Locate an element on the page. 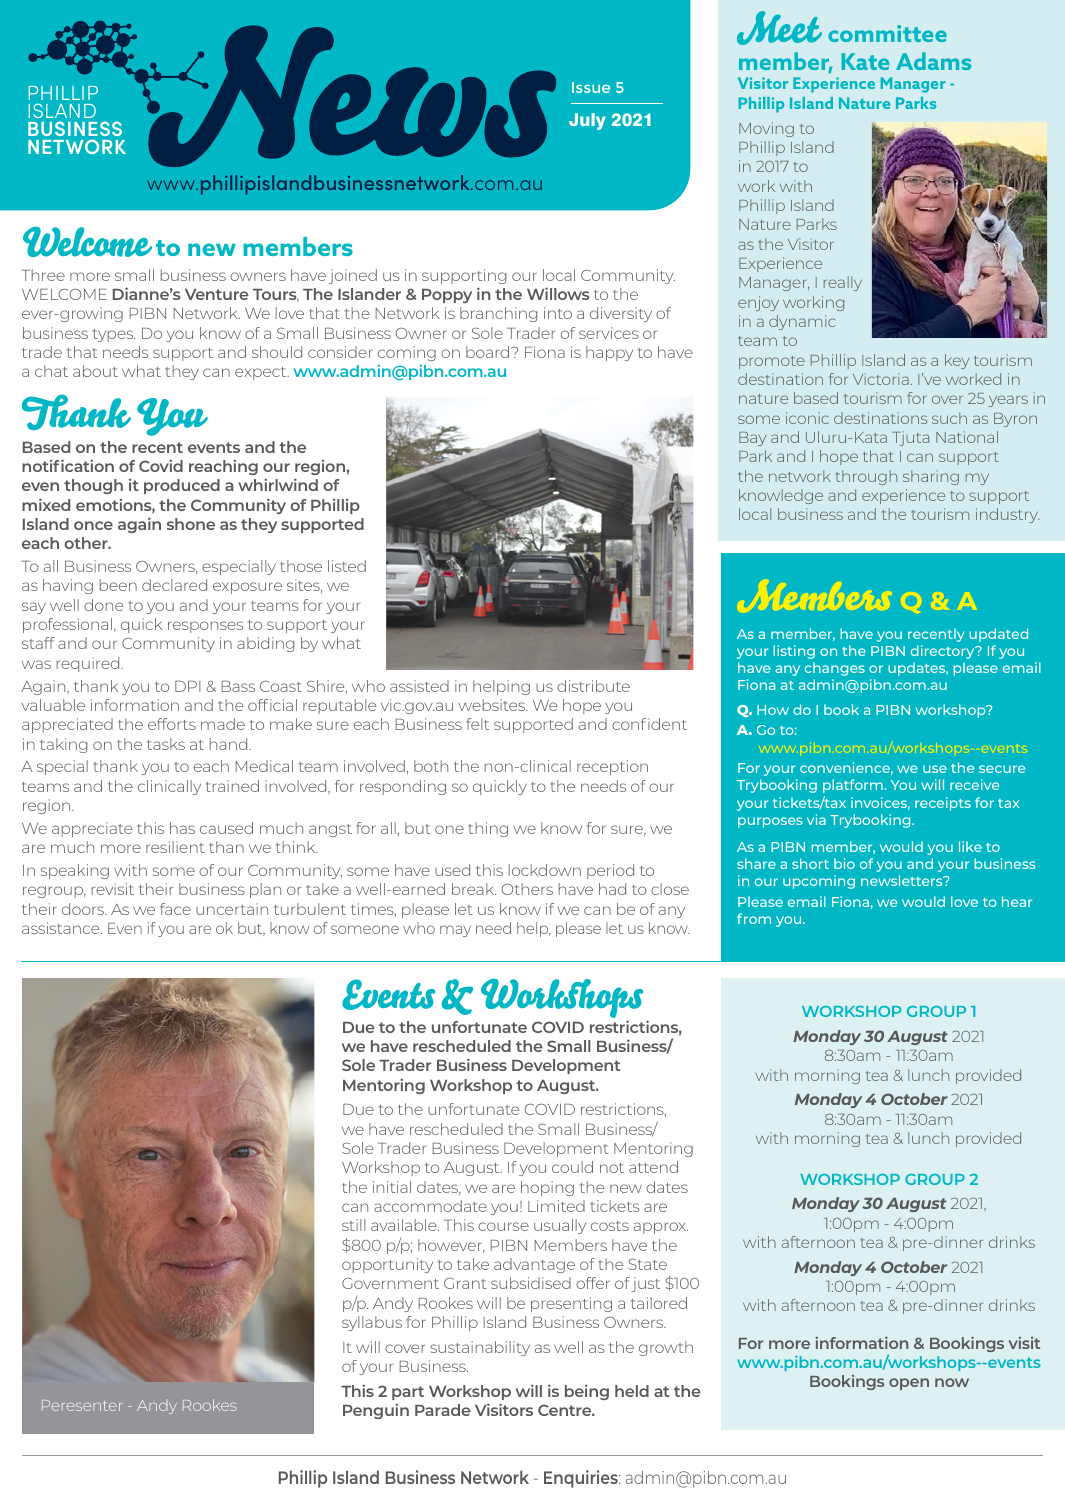  changes is located at coordinates (835, 669).
